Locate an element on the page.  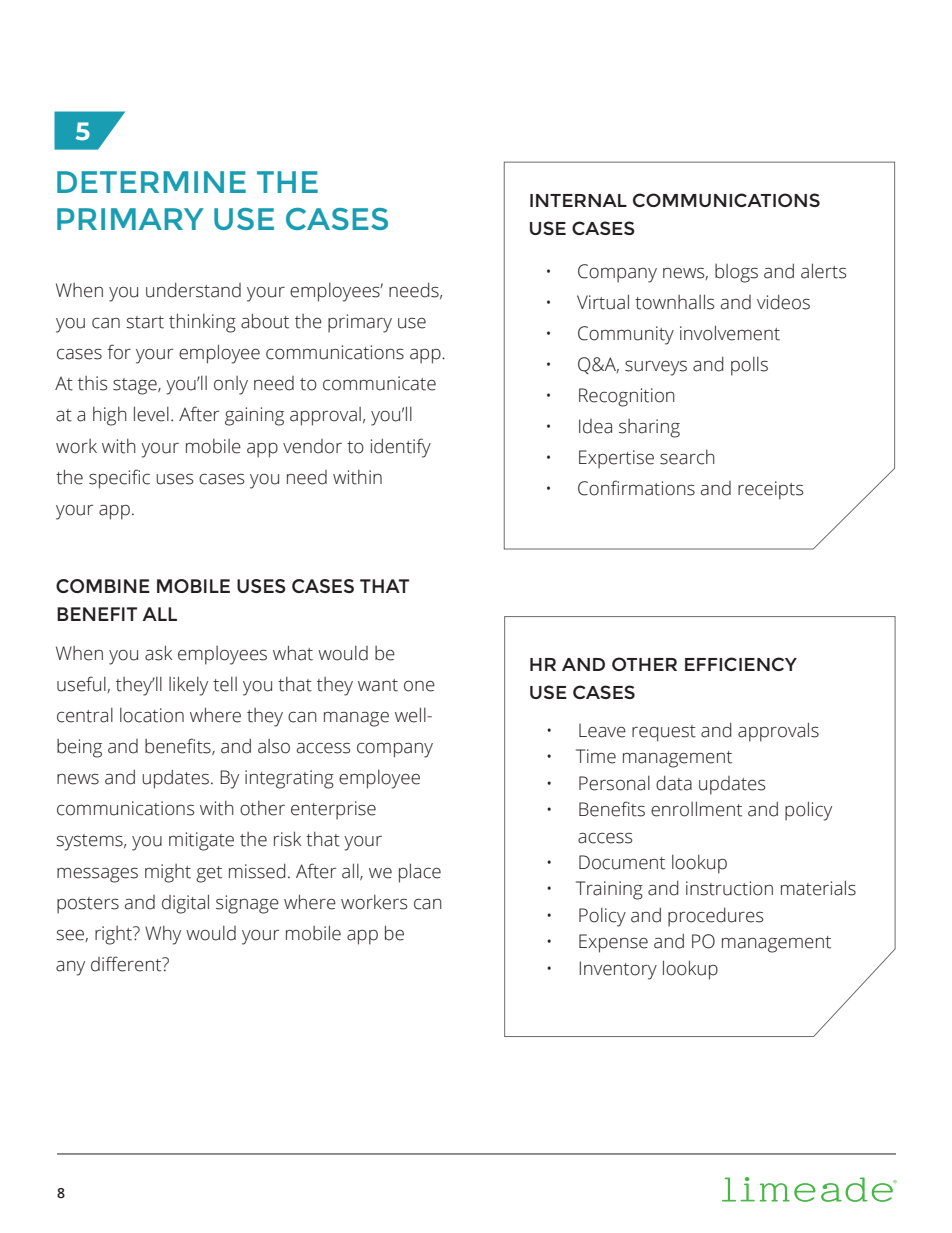
one is located at coordinates (419, 686).
